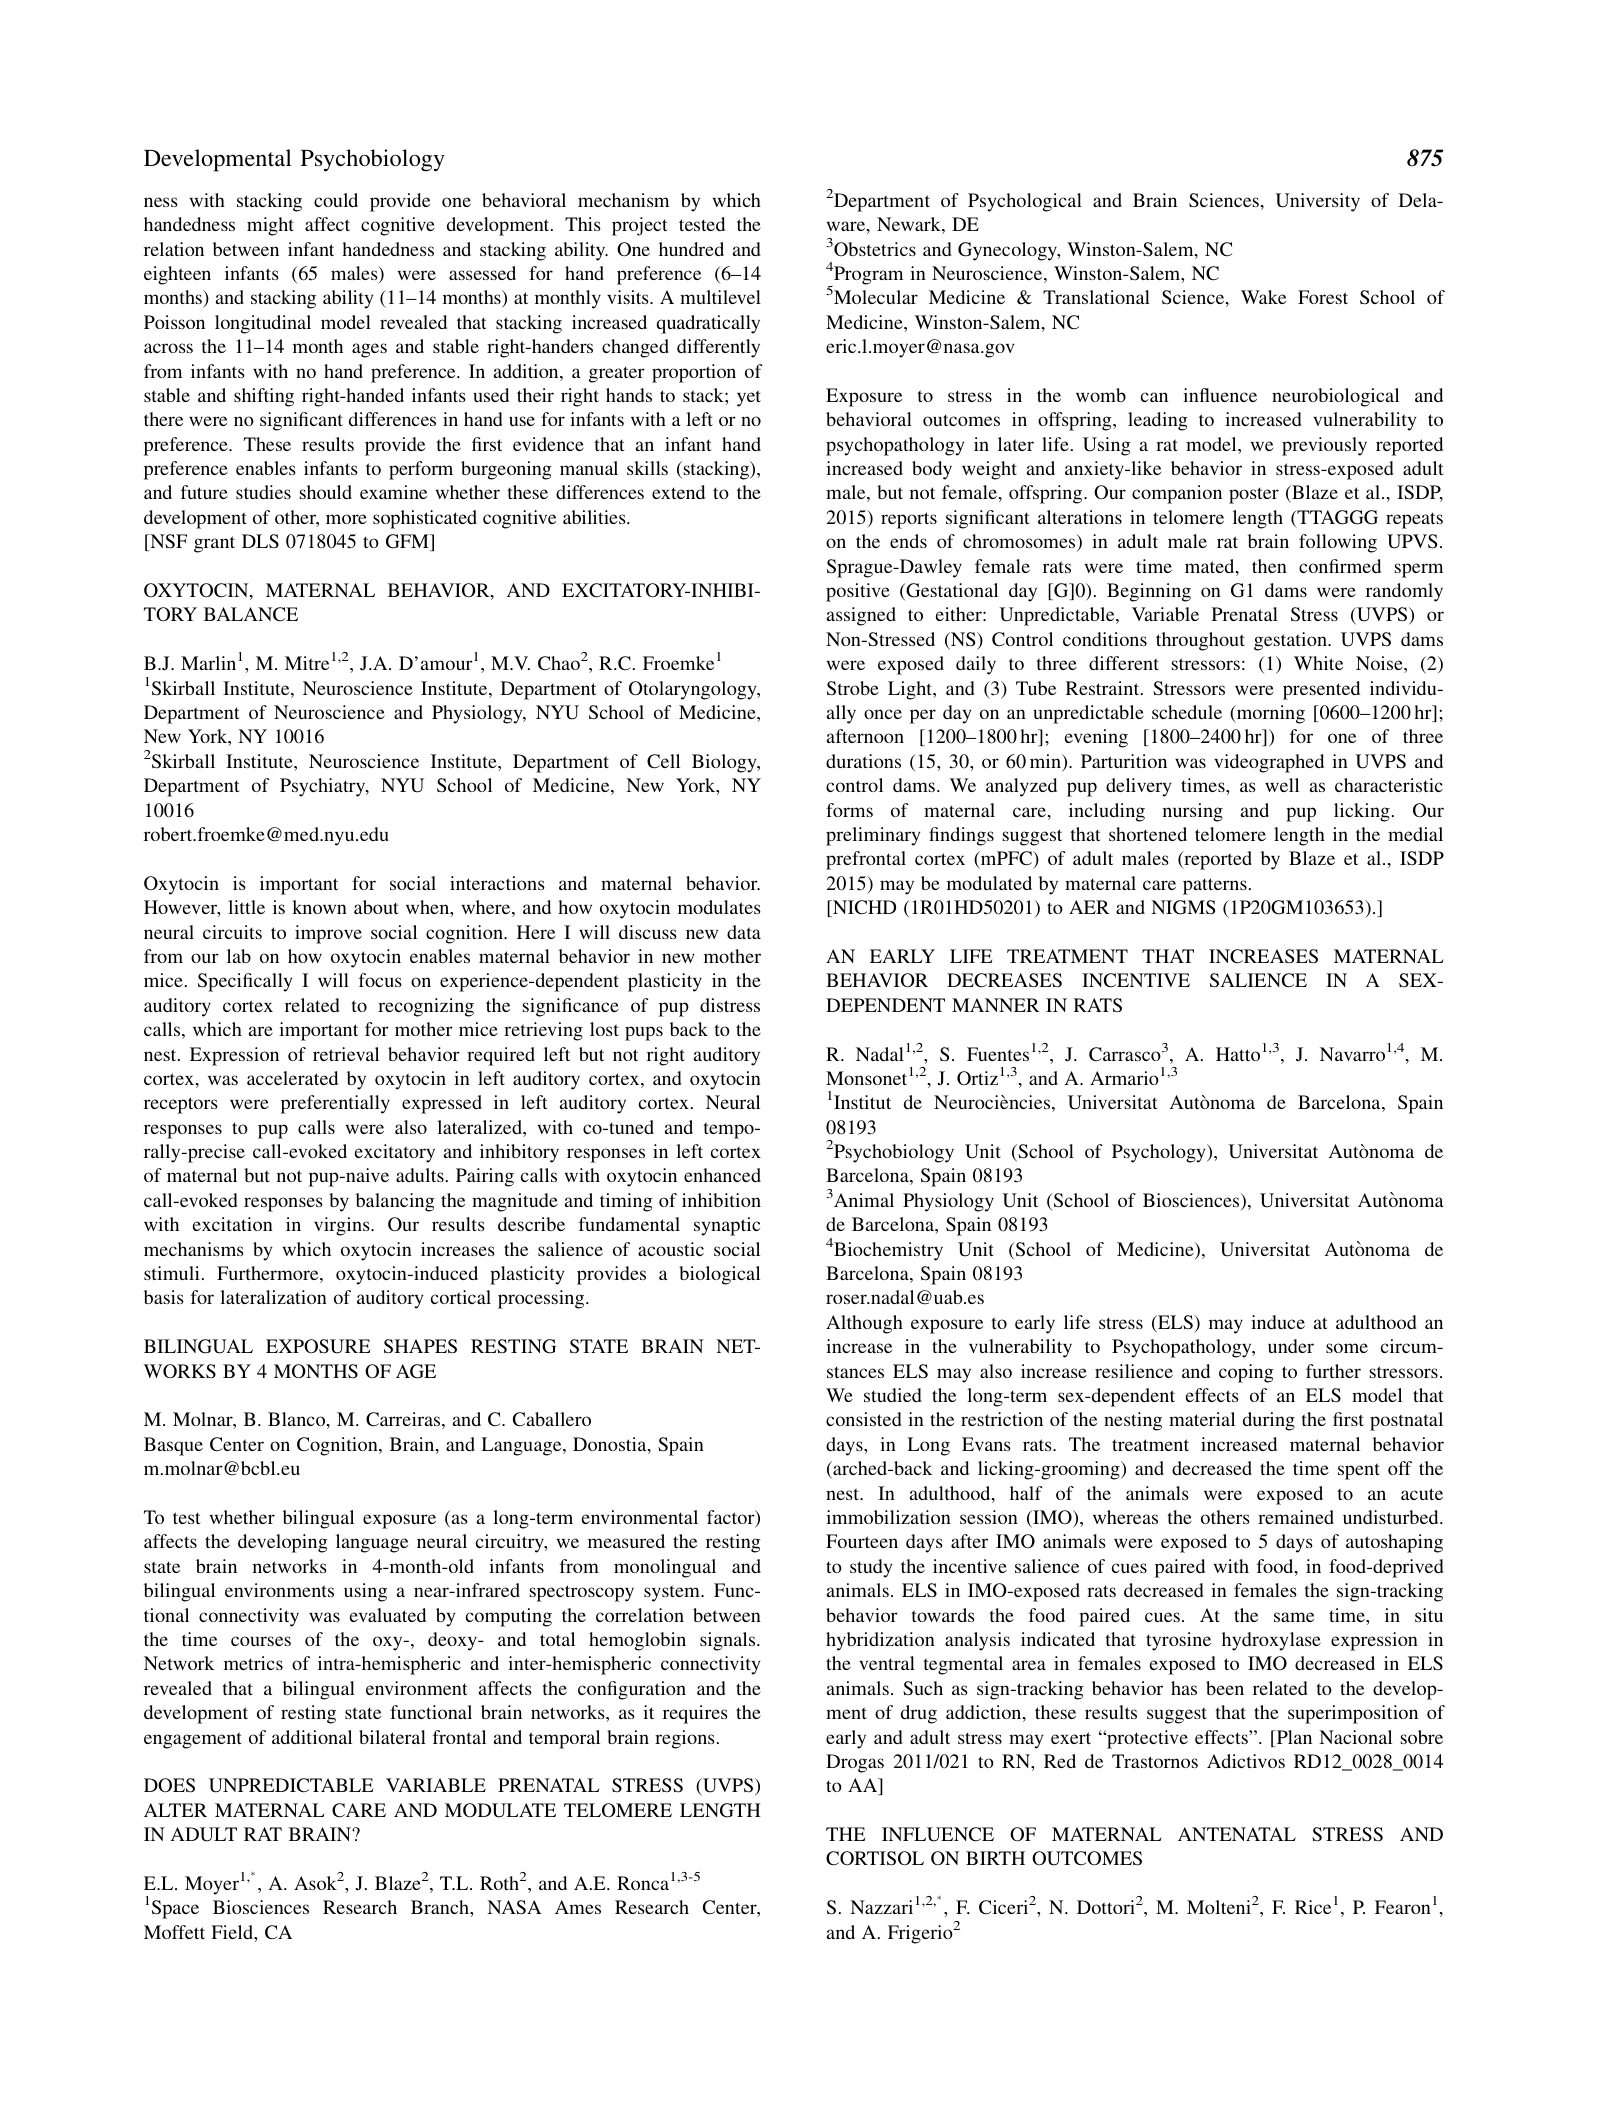  I want to click on Wake, so click(1263, 297).
